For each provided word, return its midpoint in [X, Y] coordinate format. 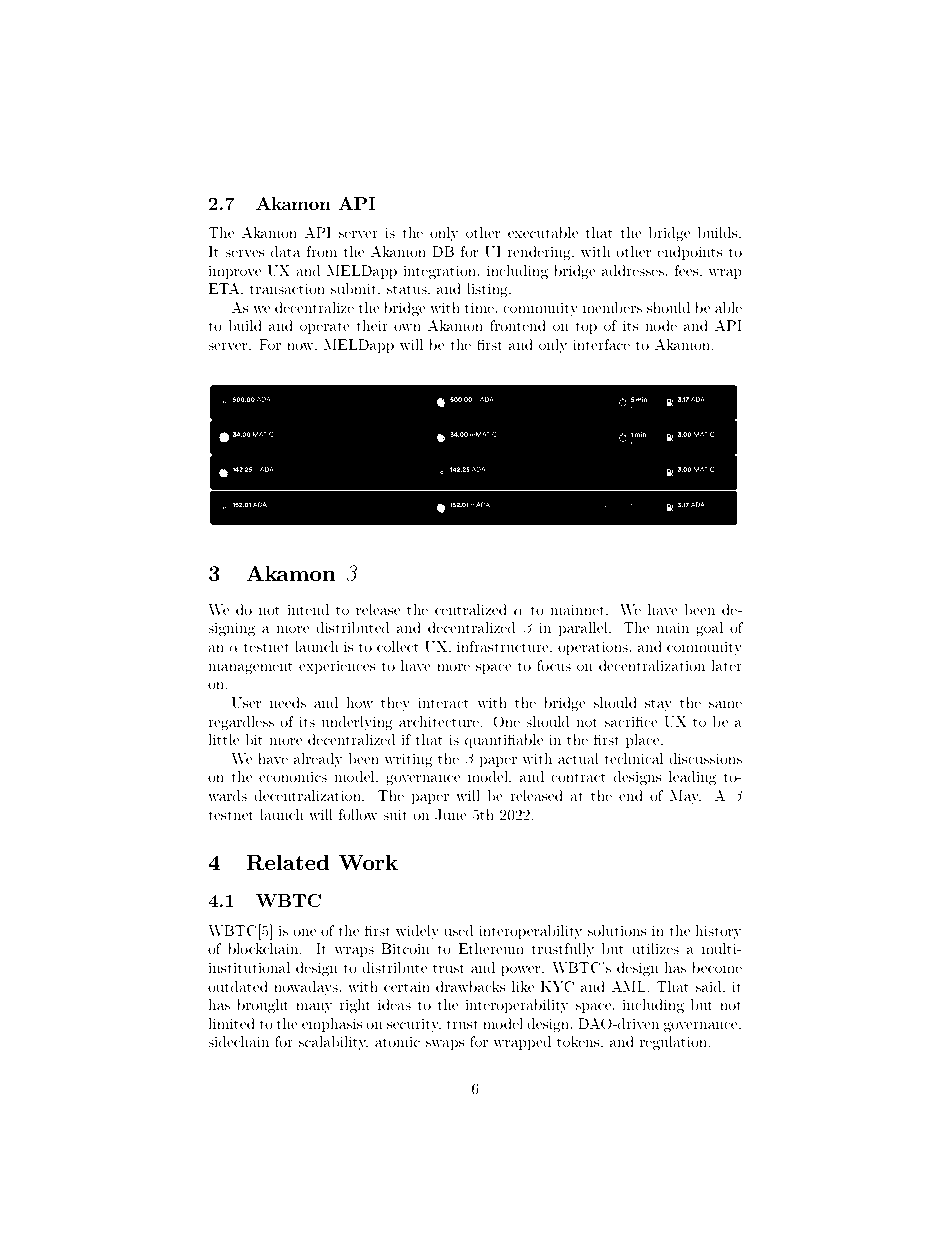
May [685, 797]
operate [325, 327]
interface [601, 344]
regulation [675, 1043]
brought [263, 1006]
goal [709, 629]
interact [443, 702]
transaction [287, 288]
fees [687, 270]
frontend [518, 325]
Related [288, 862]
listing [488, 290]
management [250, 668]
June [451, 815]
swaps [445, 1045]
